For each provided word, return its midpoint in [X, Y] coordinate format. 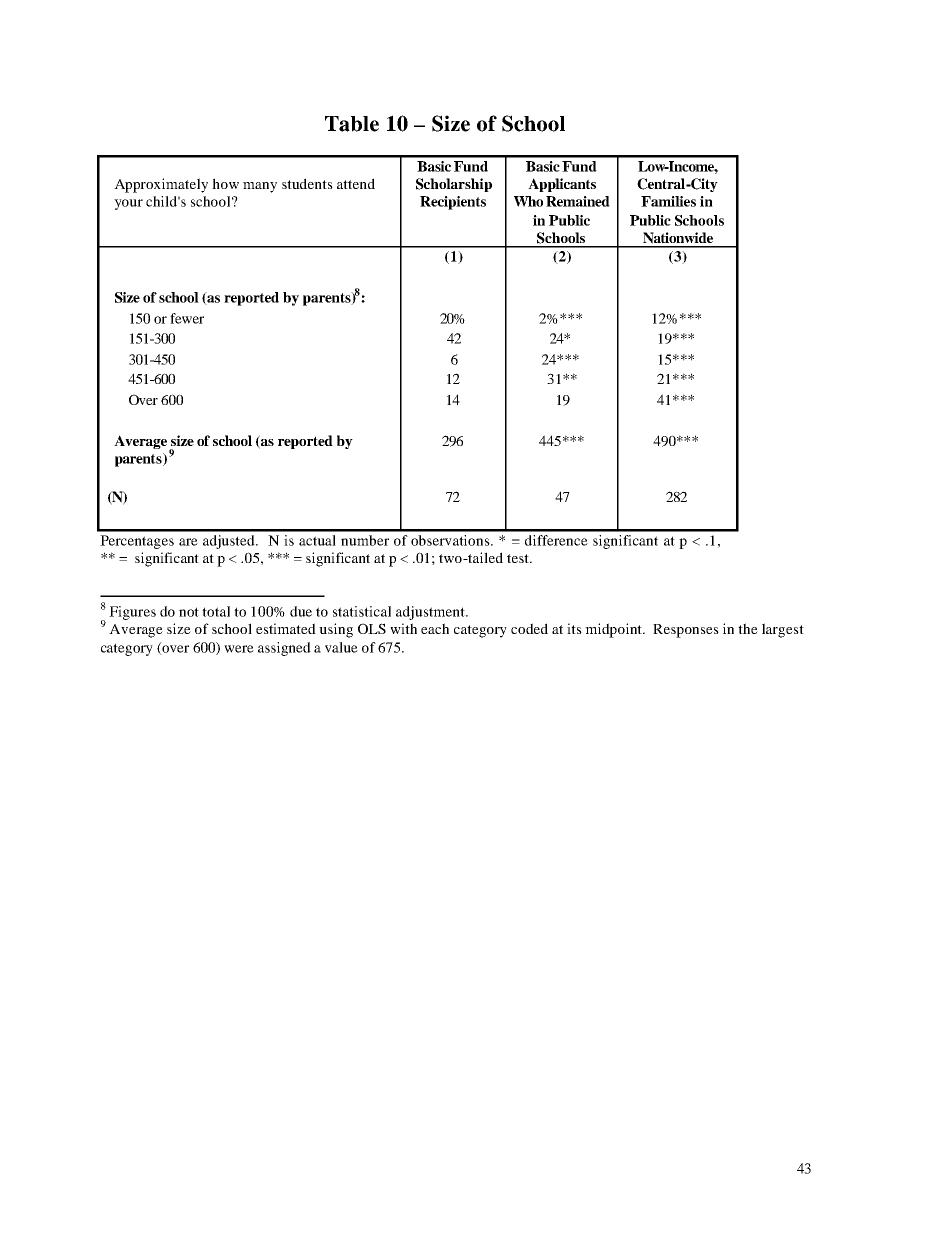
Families [668, 201]
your [128, 204]
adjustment [431, 613]
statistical [362, 611]
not [189, 612]
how [225, 183]
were [239, 649]
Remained [578, 201]
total [216, 611]
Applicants [562, 185]
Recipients [453, 203]
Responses [686, 631]
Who [528, 201]
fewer [187, 318]
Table [352, 124]
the [748, 628]
